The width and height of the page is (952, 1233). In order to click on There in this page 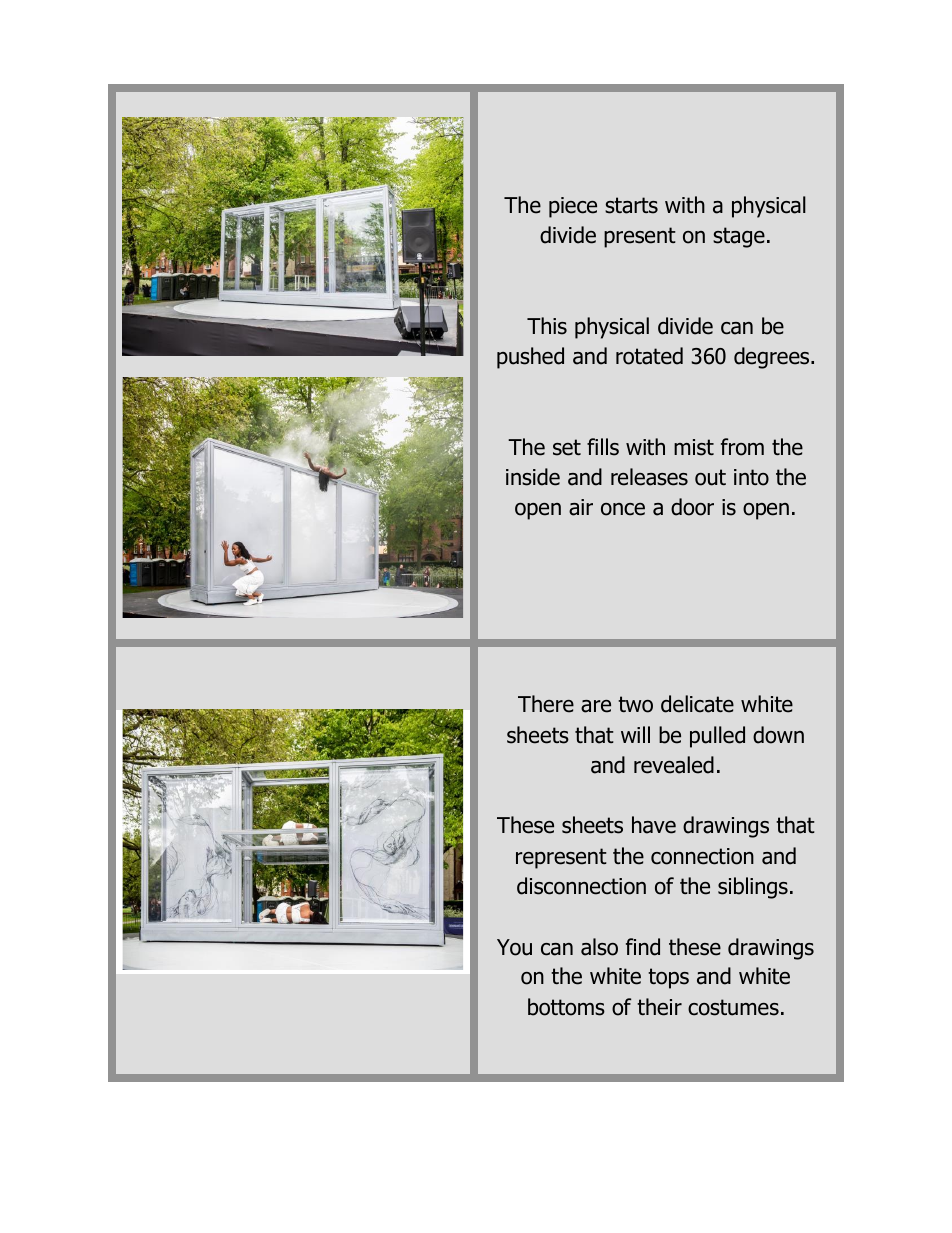, I will do `click(546, 704)`.
